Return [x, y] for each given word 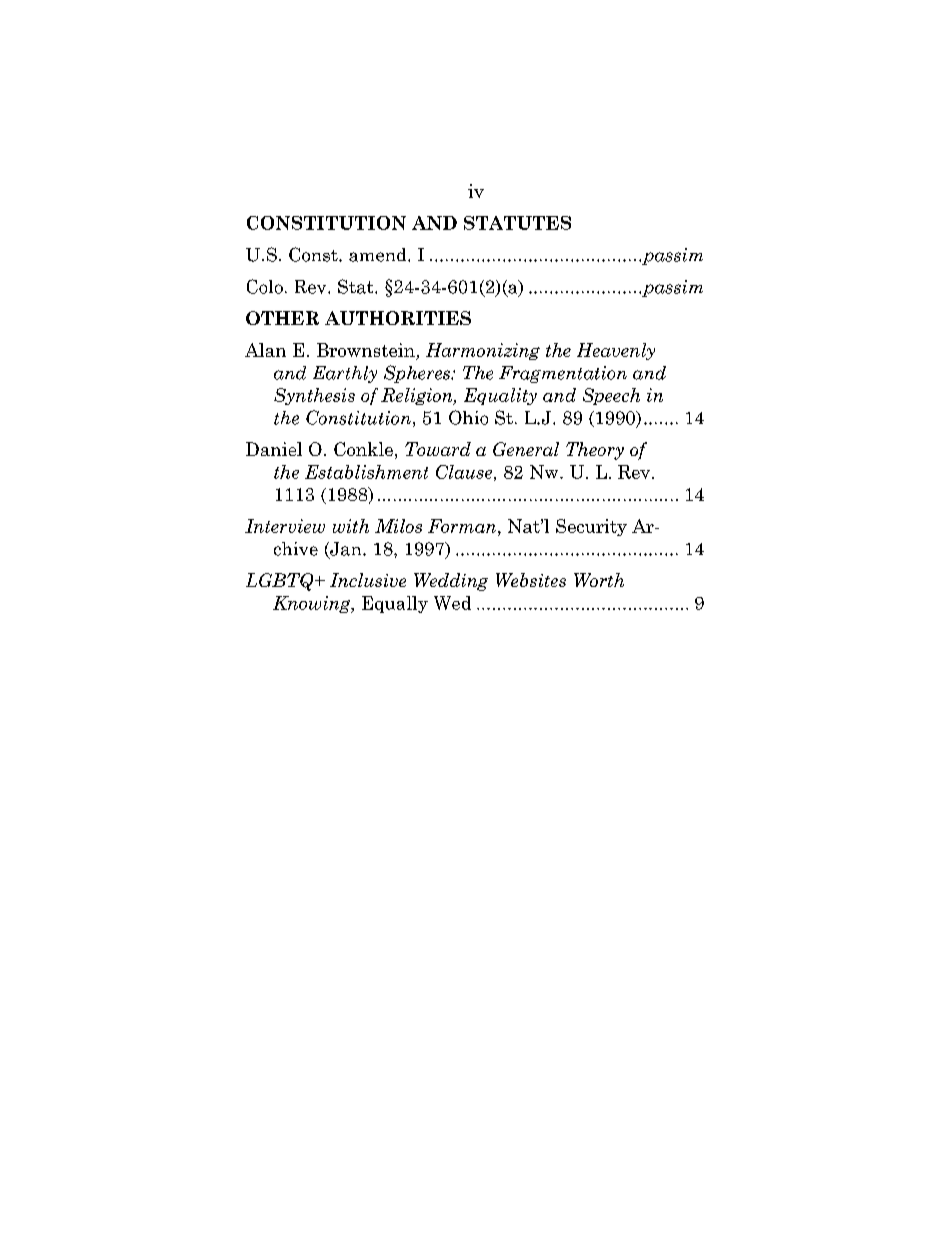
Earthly [345, 374]
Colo [265, 286]
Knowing [313, 604]
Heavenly [616, 351]
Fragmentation [563, 374]
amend [379, 255]
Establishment [366, 472]
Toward [438, 449]
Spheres [418, 374]
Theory [595, 451]
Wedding [451, 582]
